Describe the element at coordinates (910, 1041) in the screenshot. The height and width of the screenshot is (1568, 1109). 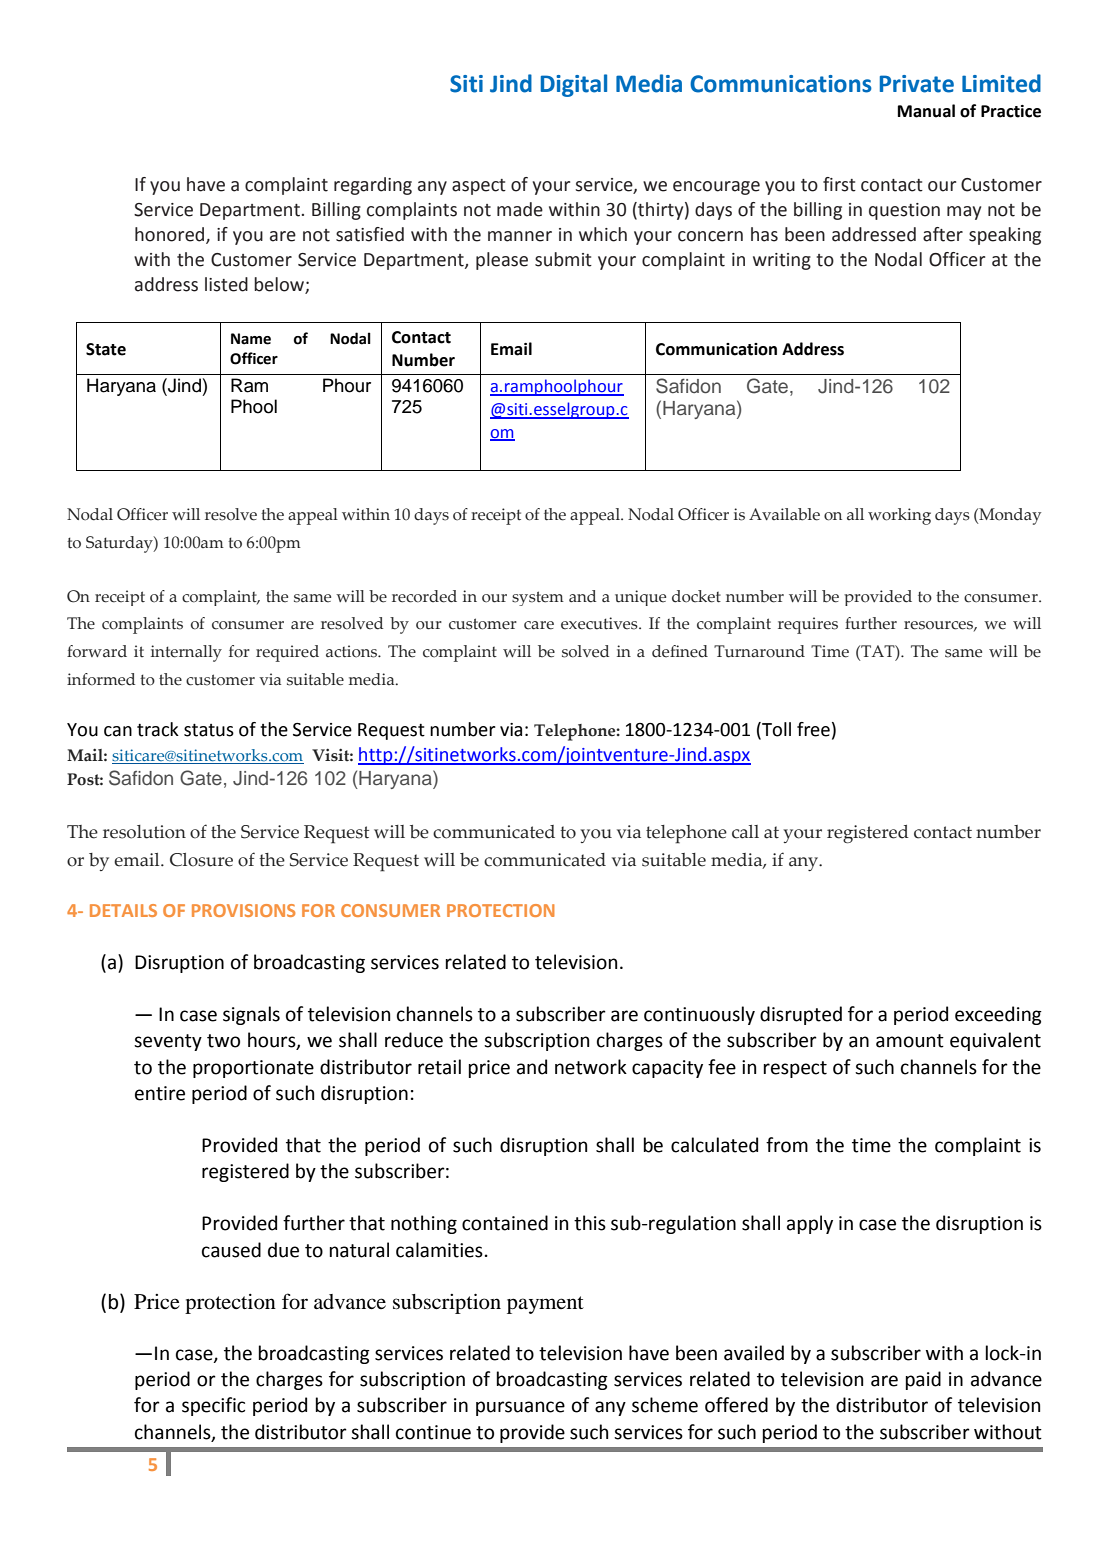
I see `amount` at that location.
